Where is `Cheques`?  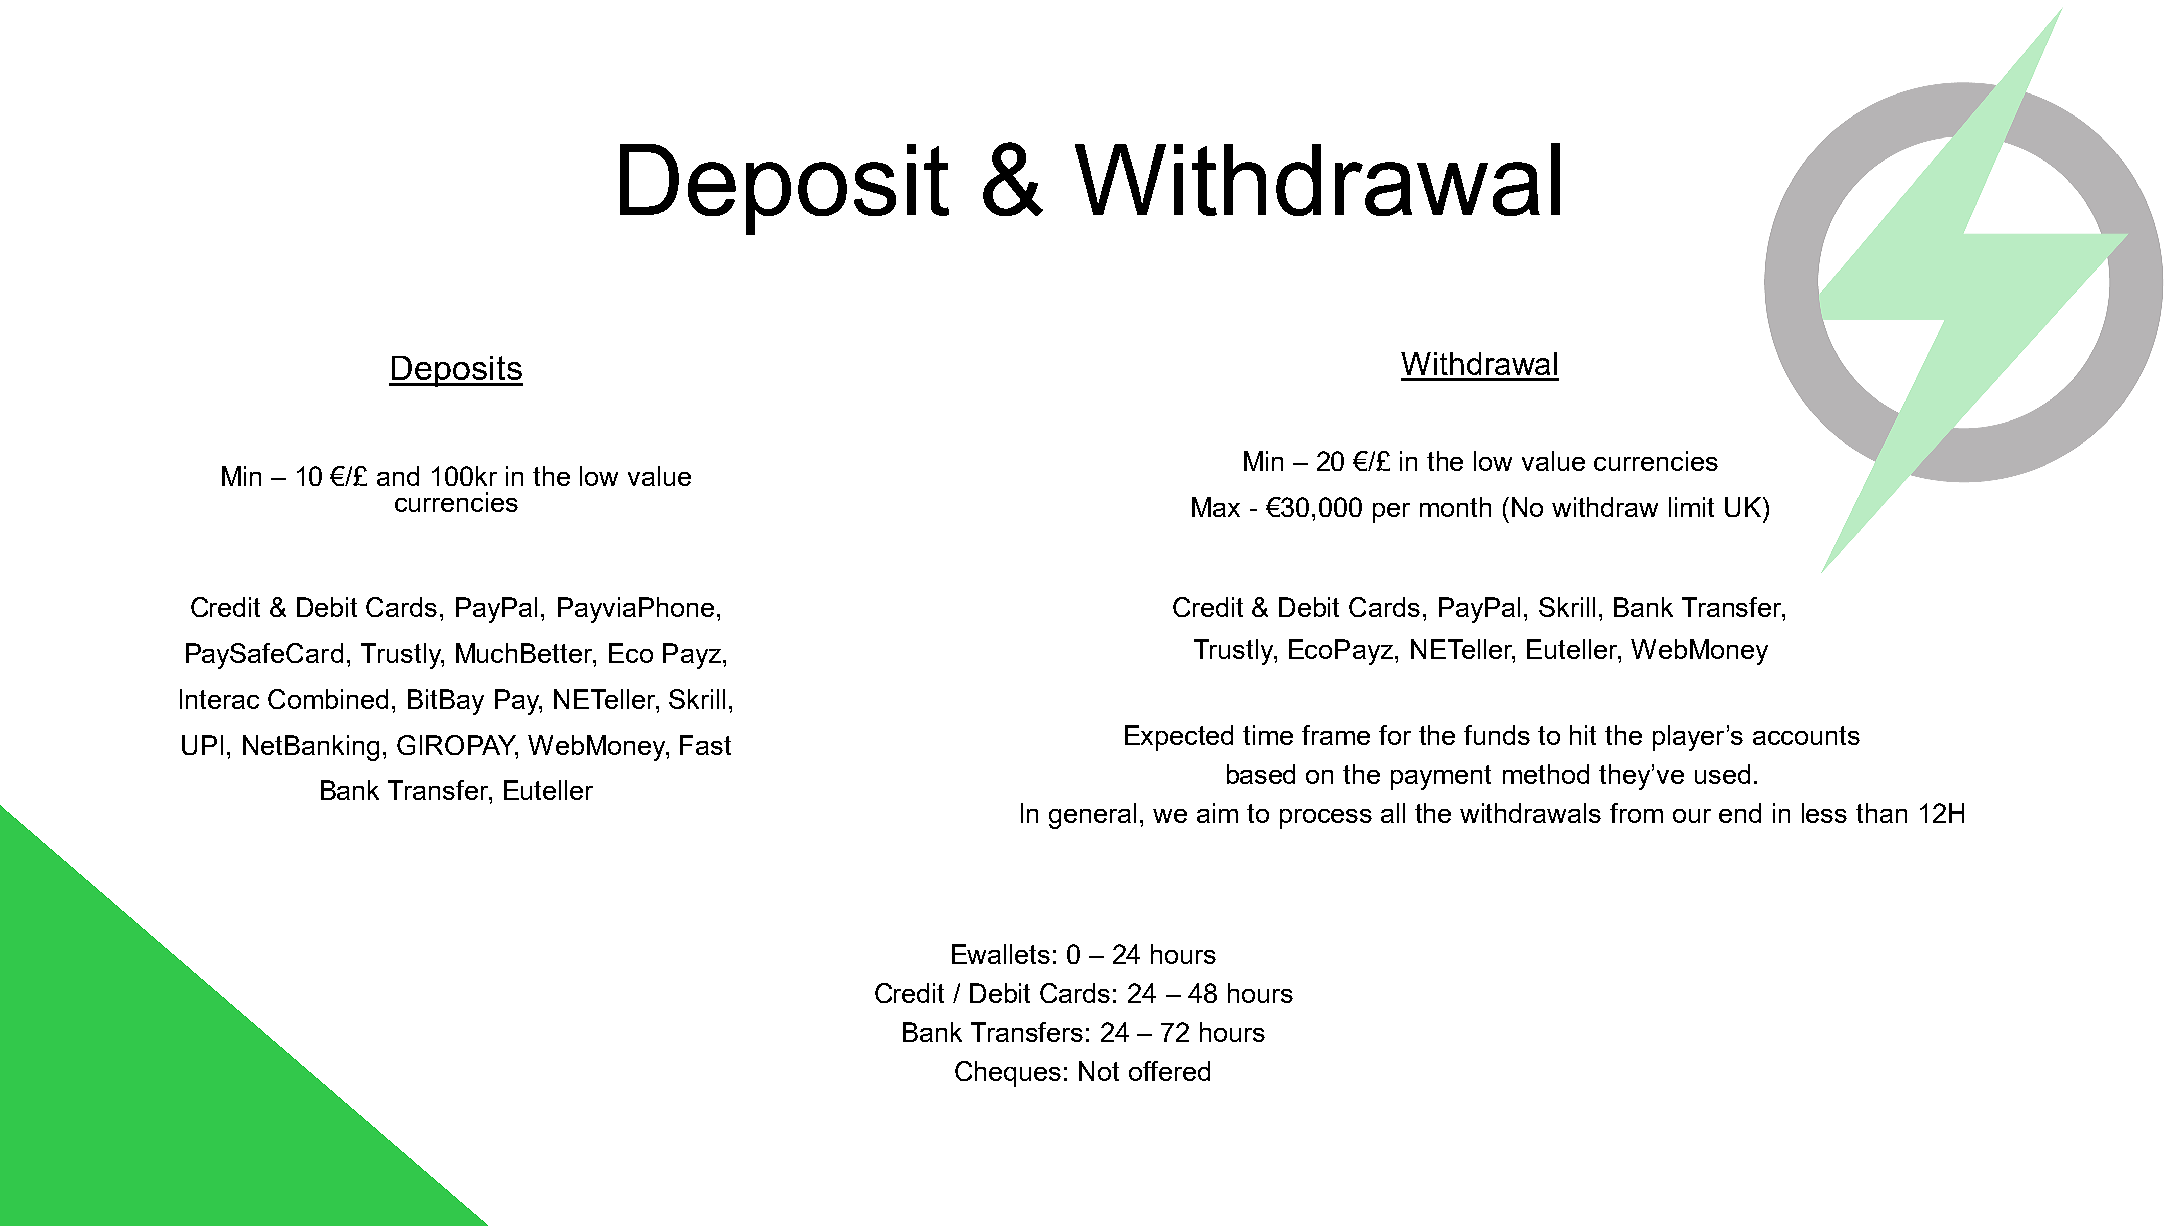
Cheques is located at coordinates (1008, 1074).
